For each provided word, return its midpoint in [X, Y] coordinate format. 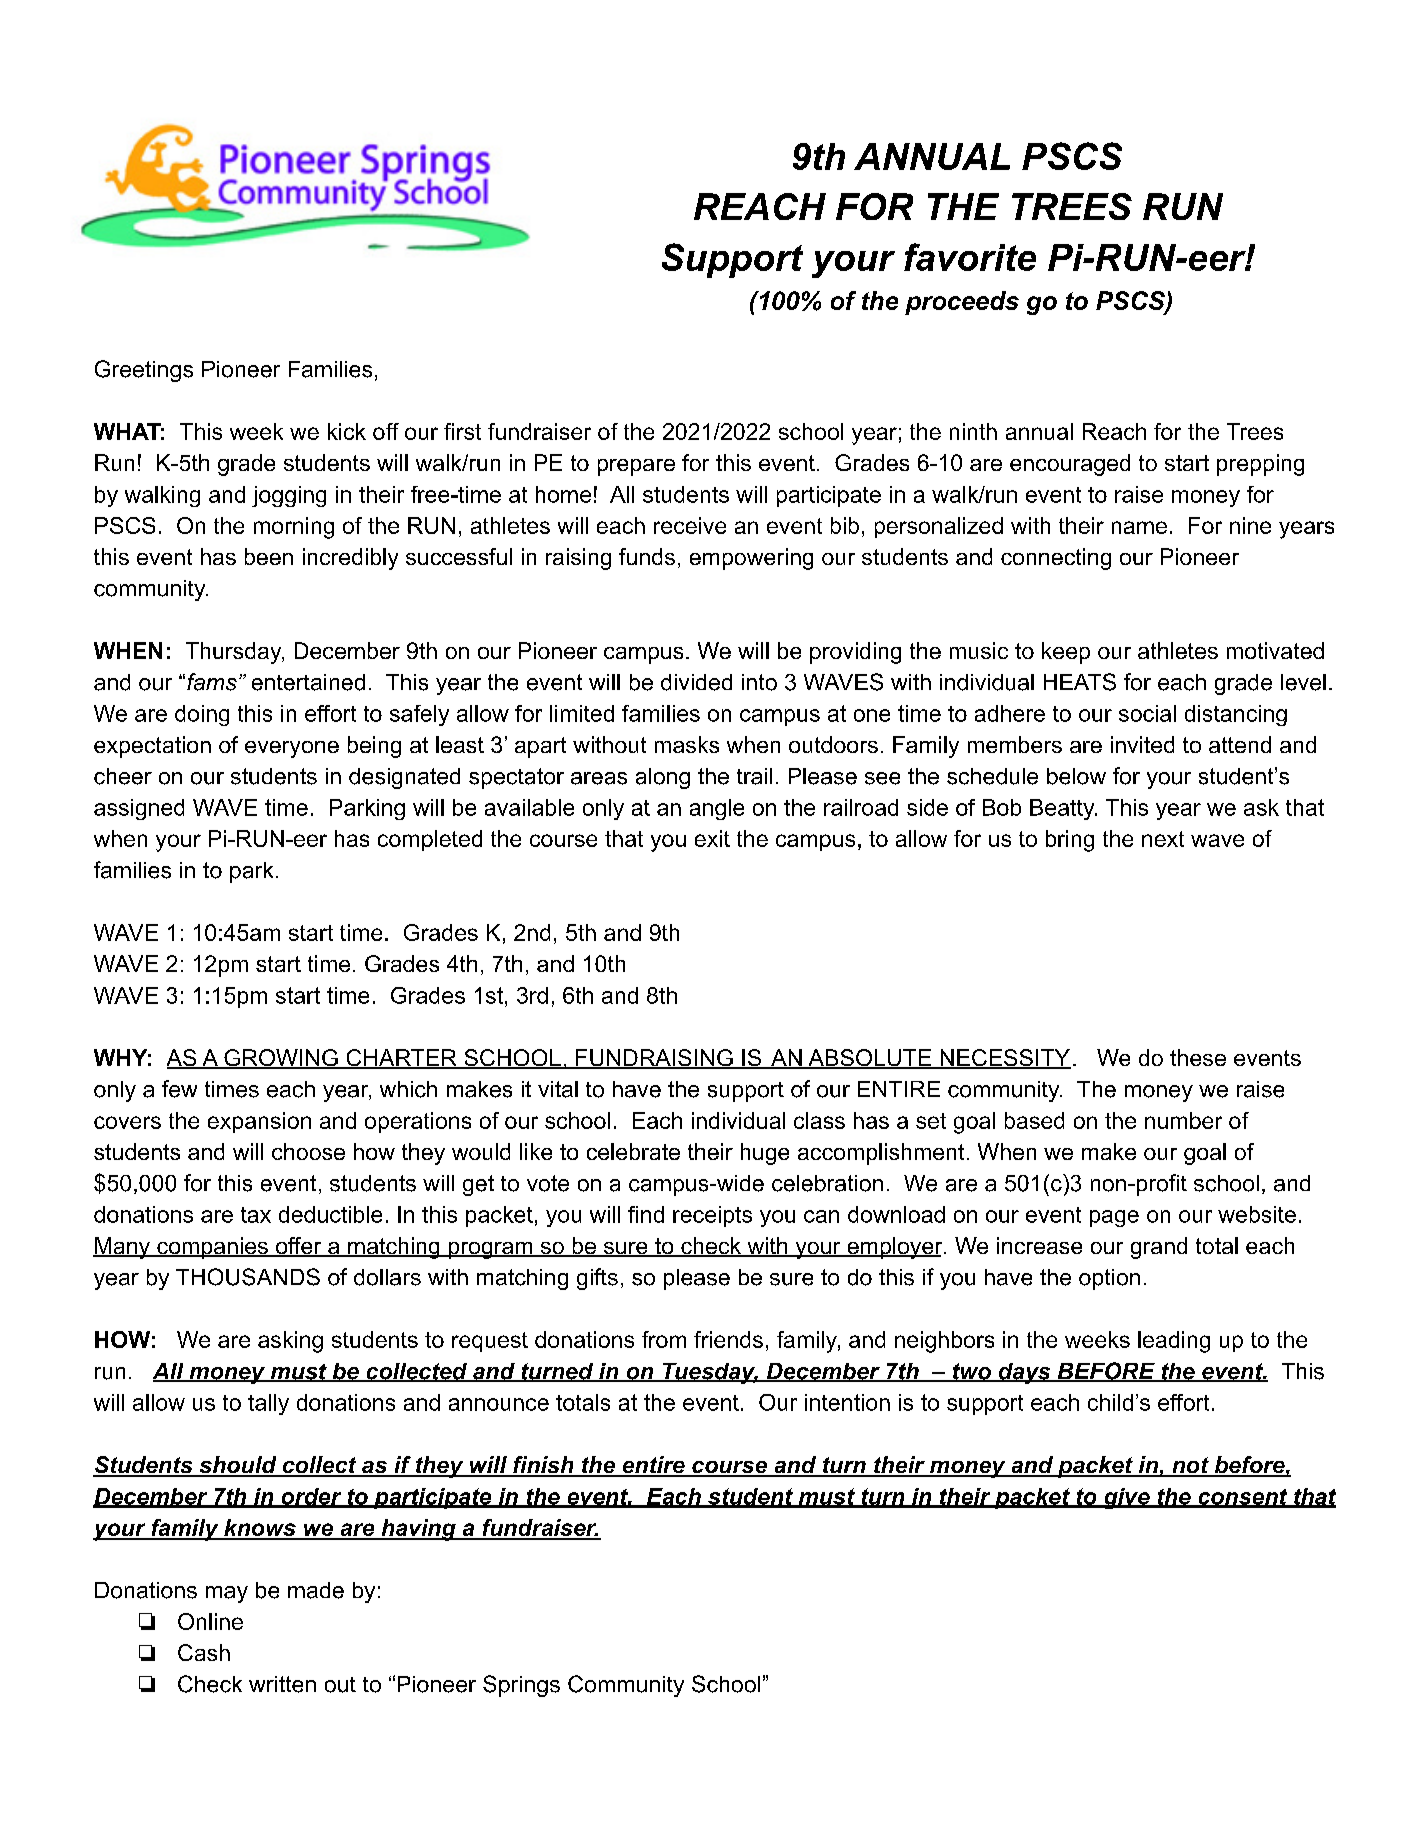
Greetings [144, 371]
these [1198, 1057]
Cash [204, 1652]
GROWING [281, 1059]
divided [696, 682]
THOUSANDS [248, 1277]
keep [1066, 653]
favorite [970, 257]
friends [728, 1339]
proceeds [962, 303]
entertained [308, 682]
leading [1174, 1342]
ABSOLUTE [869, 1059]
